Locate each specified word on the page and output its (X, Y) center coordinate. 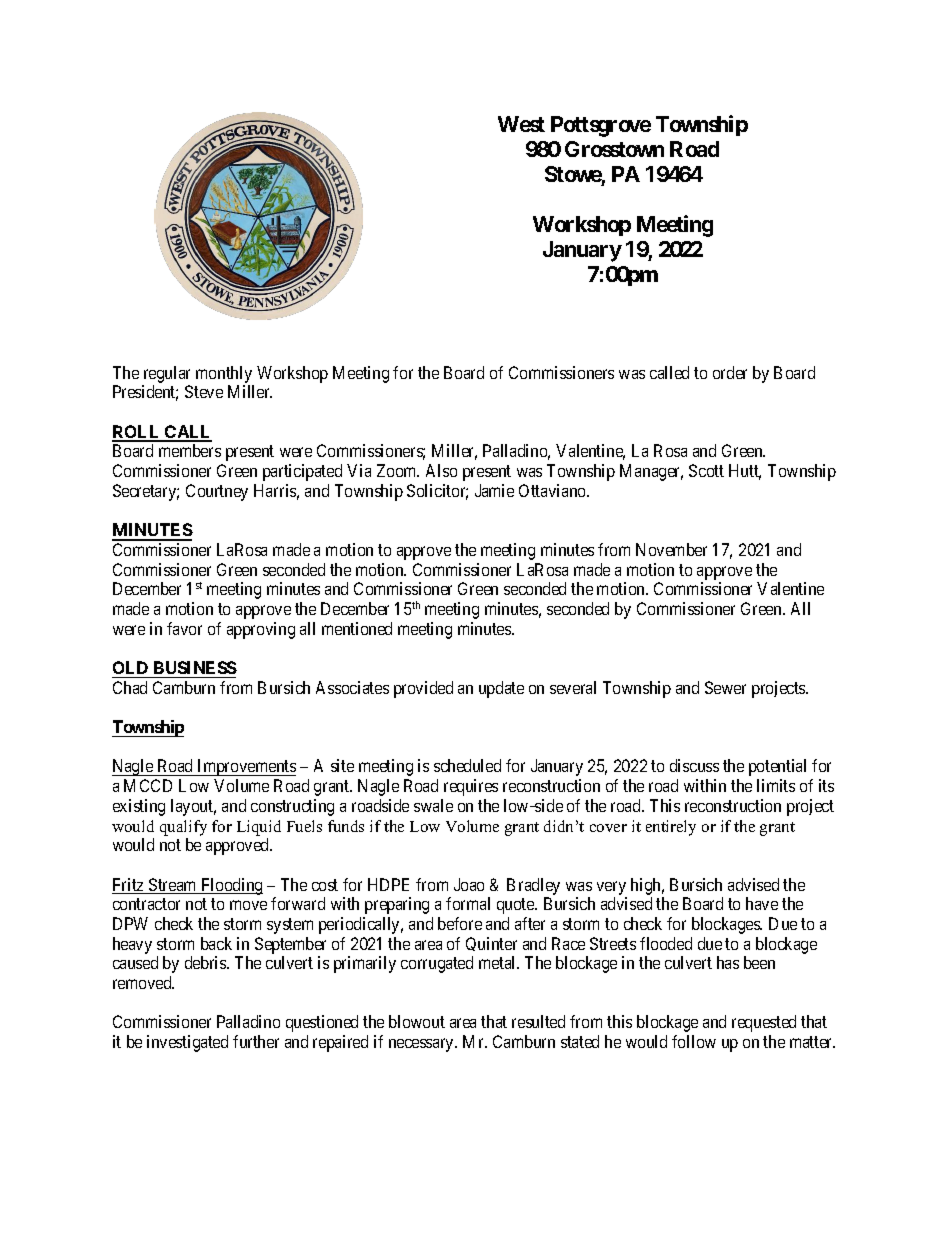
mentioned (357, 628)
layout (193, 807)
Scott (706, 470)
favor (184, 628)
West (521, 124)
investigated (187, 1043)
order (730, 372)
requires (471, 787)
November (671, 549)
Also (441, 470)
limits (776, 785)
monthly (224, 374)
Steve (204, 391)
